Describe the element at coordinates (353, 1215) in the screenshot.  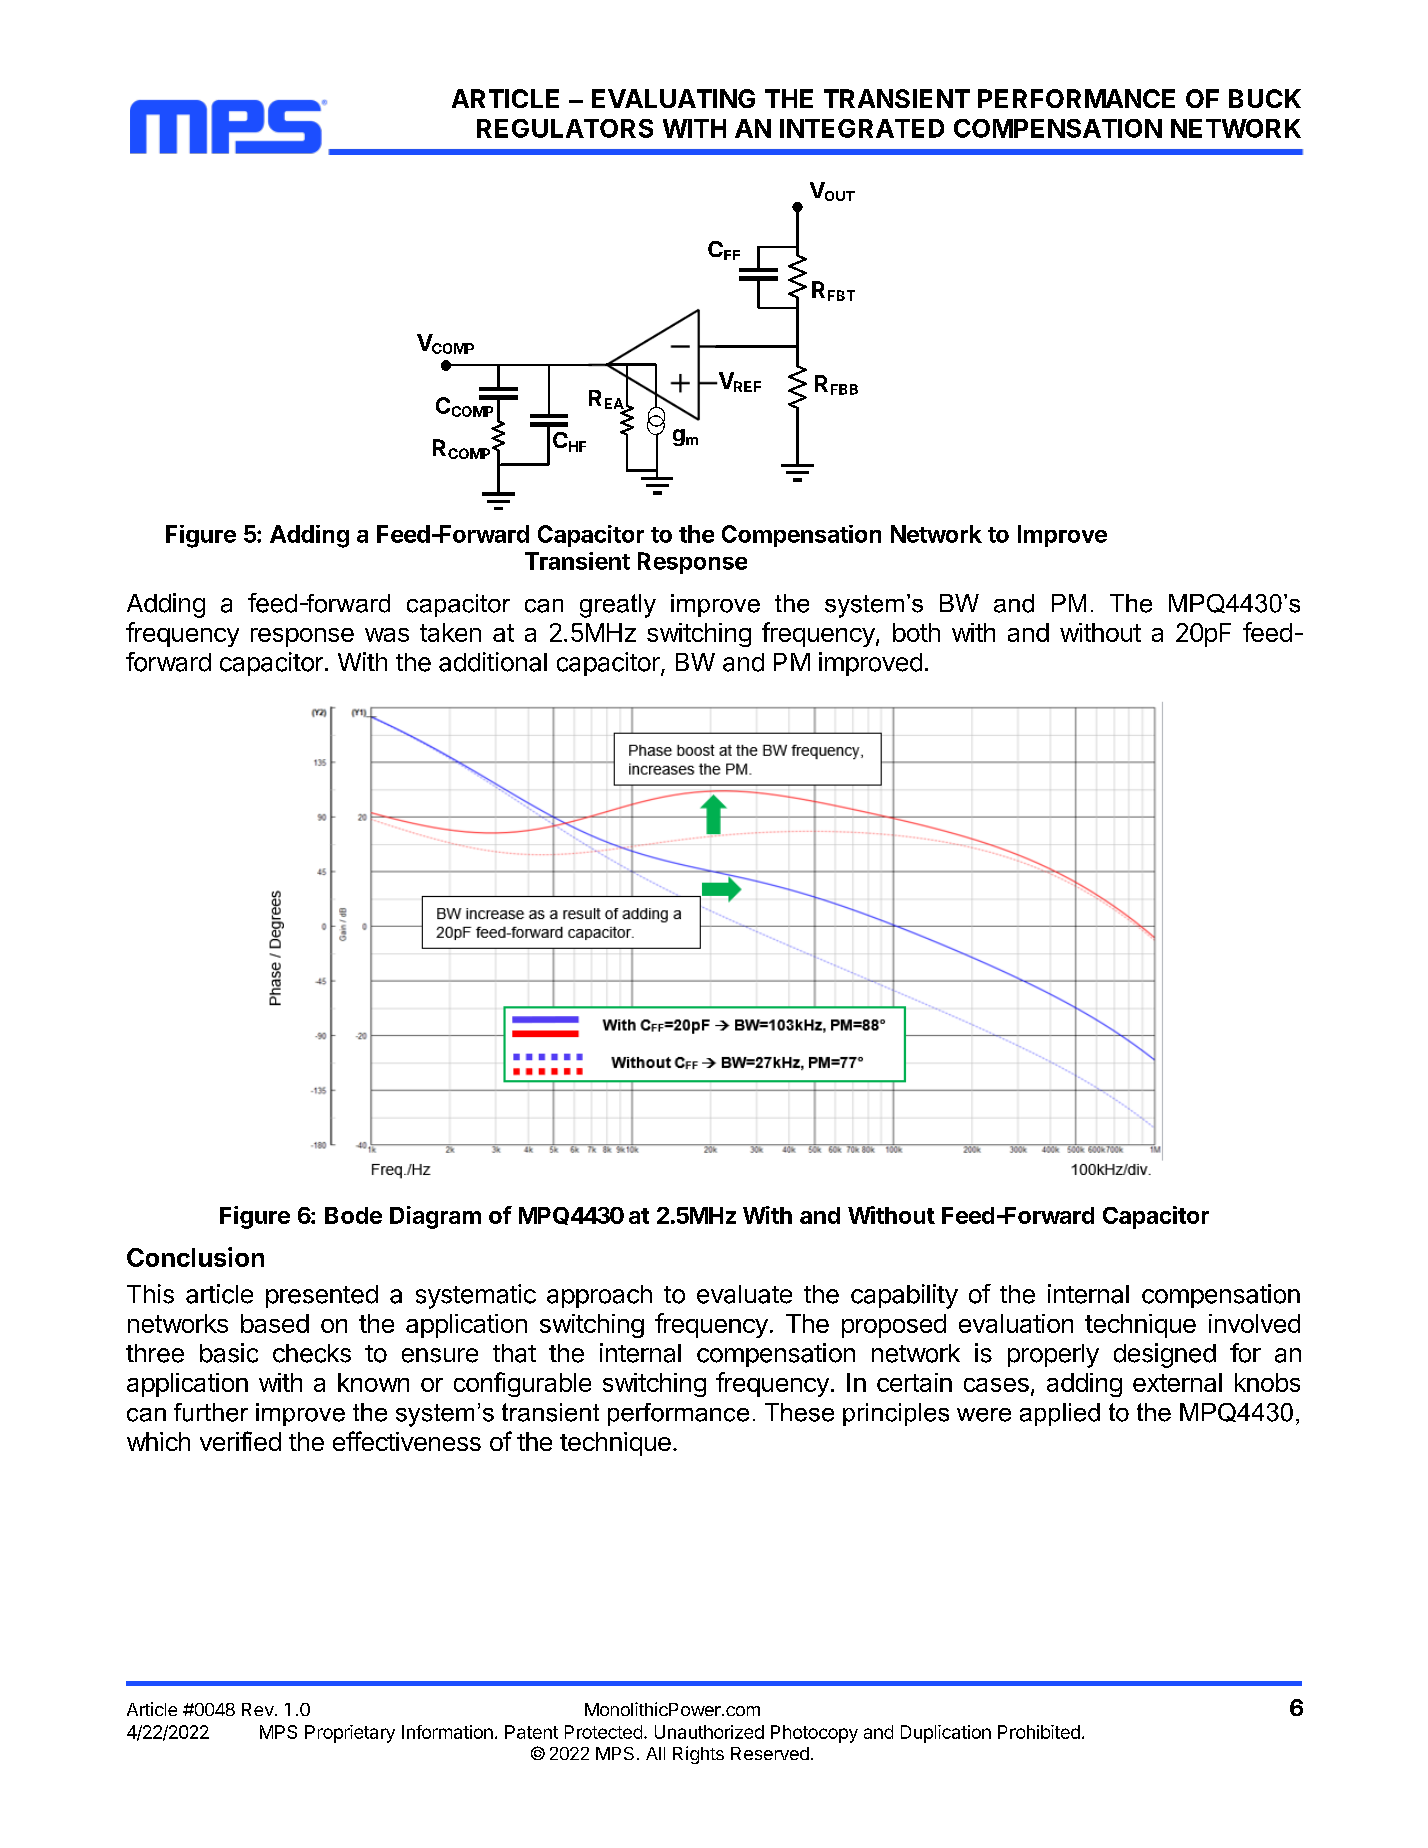
I see `Bode` at that location.
